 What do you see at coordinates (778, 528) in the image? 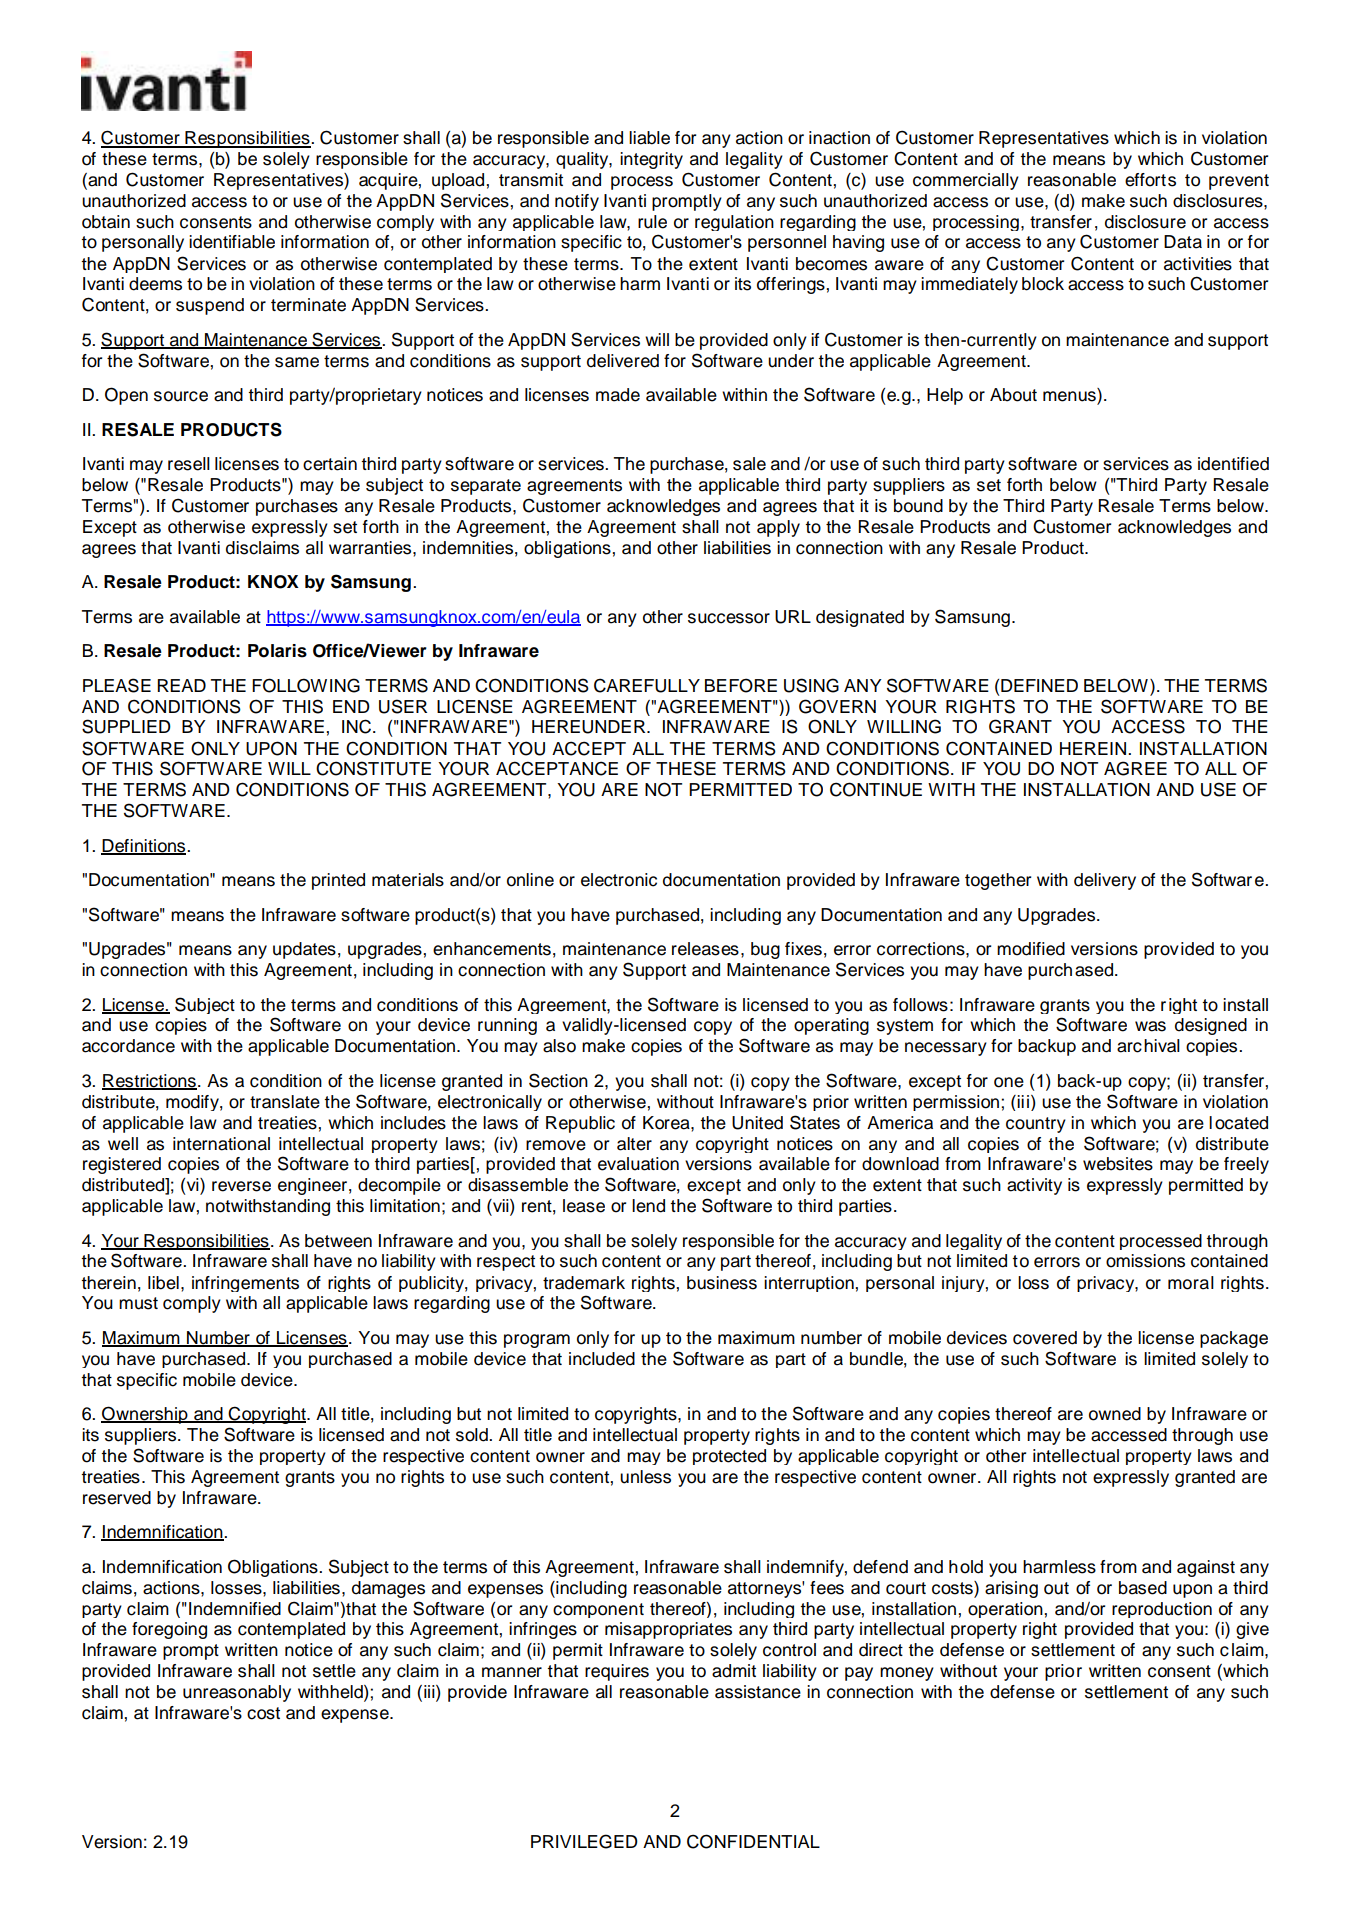
I see `apply` at bounding box center [778, 528].
